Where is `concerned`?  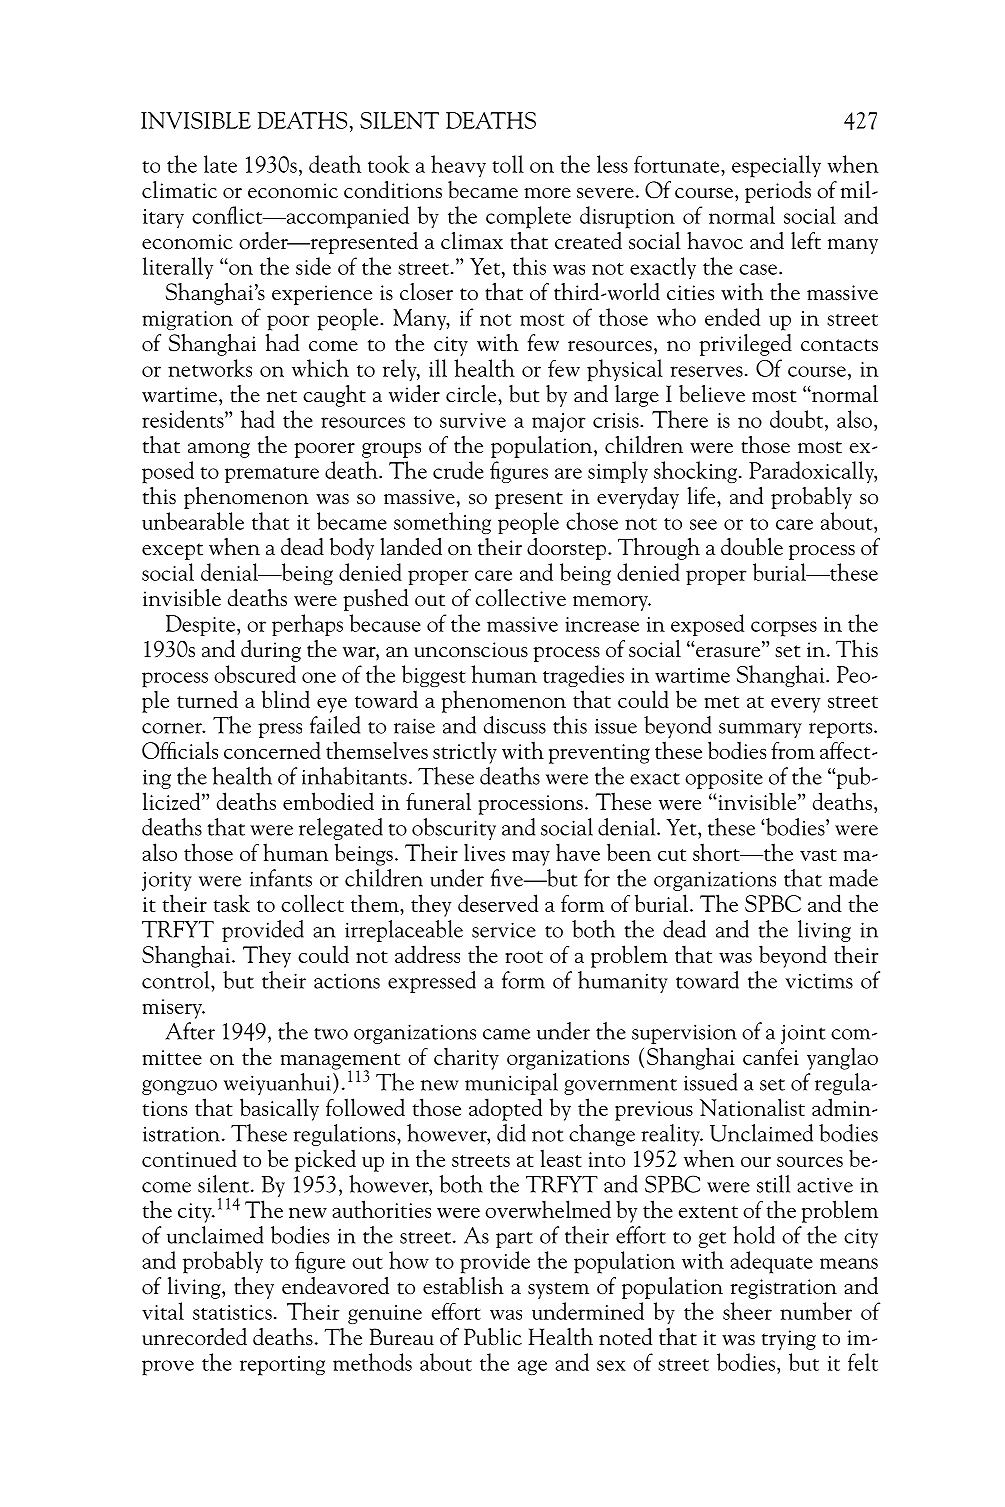 concerned is located at coordinates (272, 750).
